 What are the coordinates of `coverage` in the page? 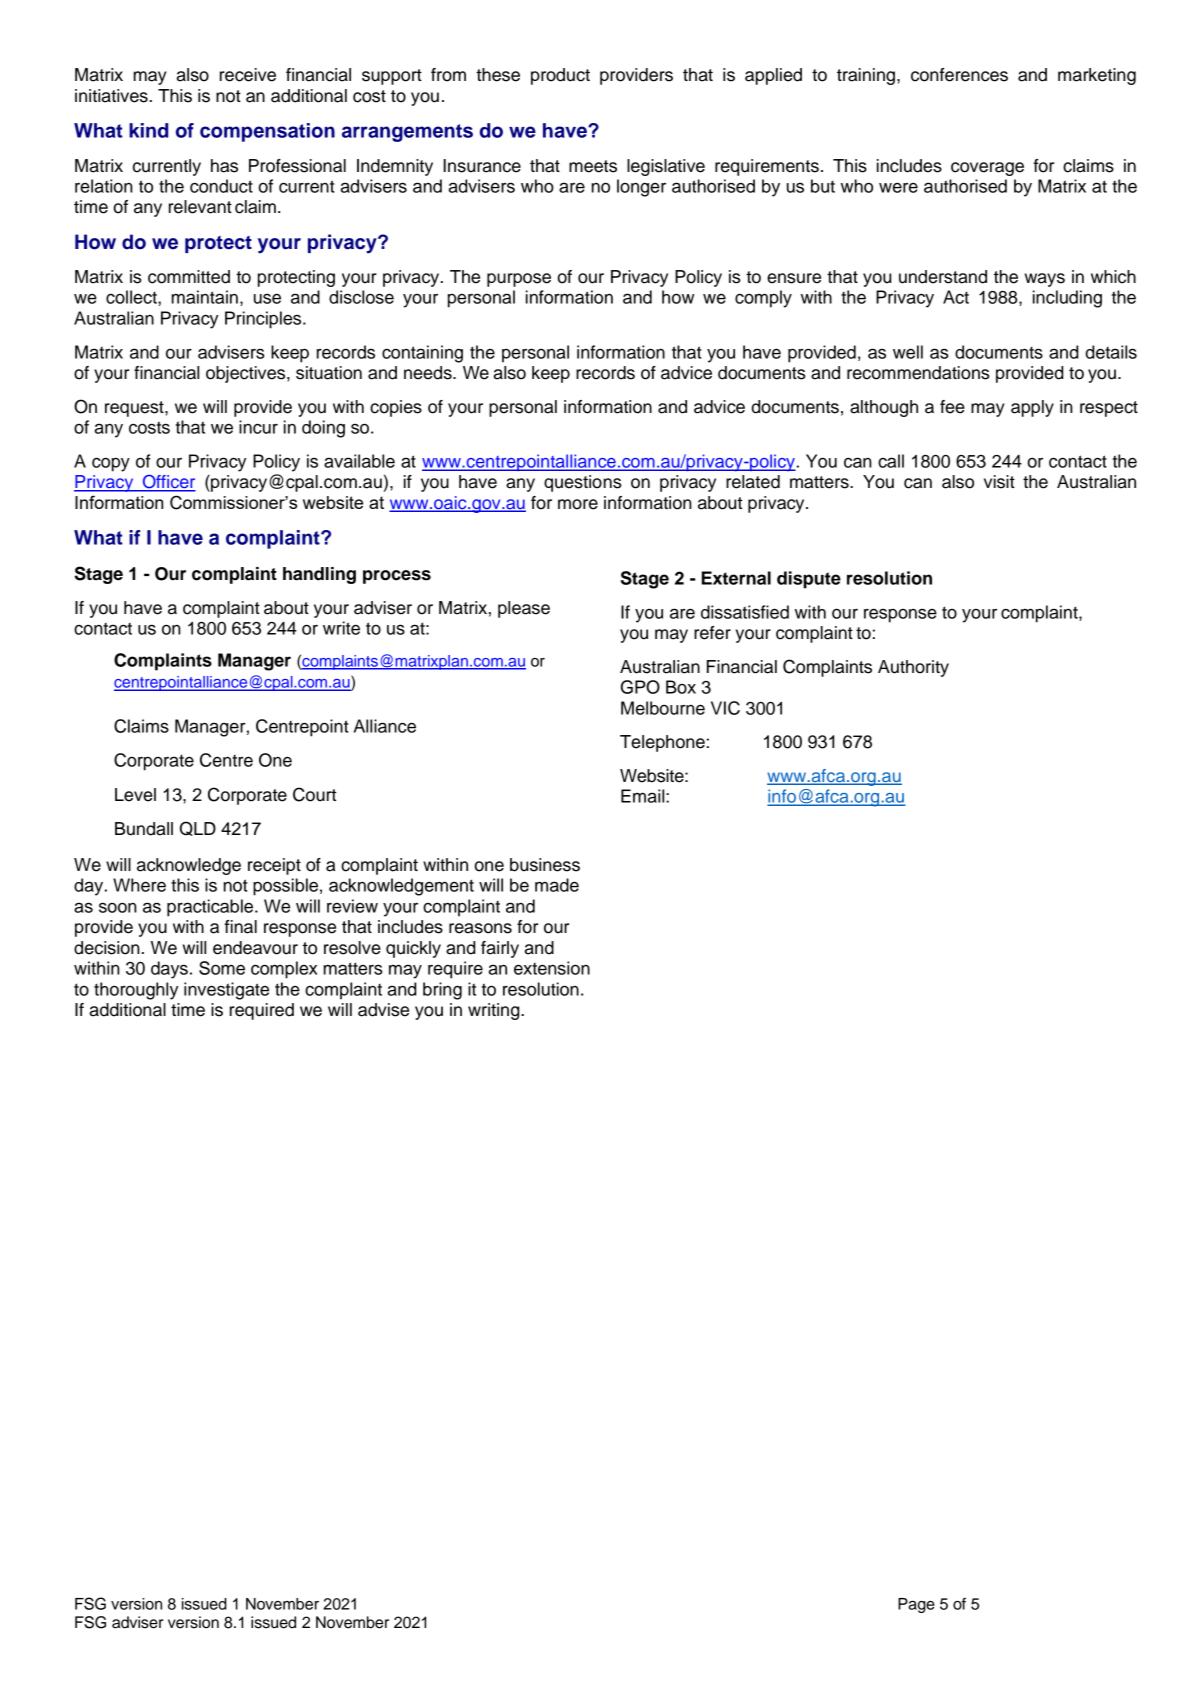 It's located at (987, 169).
